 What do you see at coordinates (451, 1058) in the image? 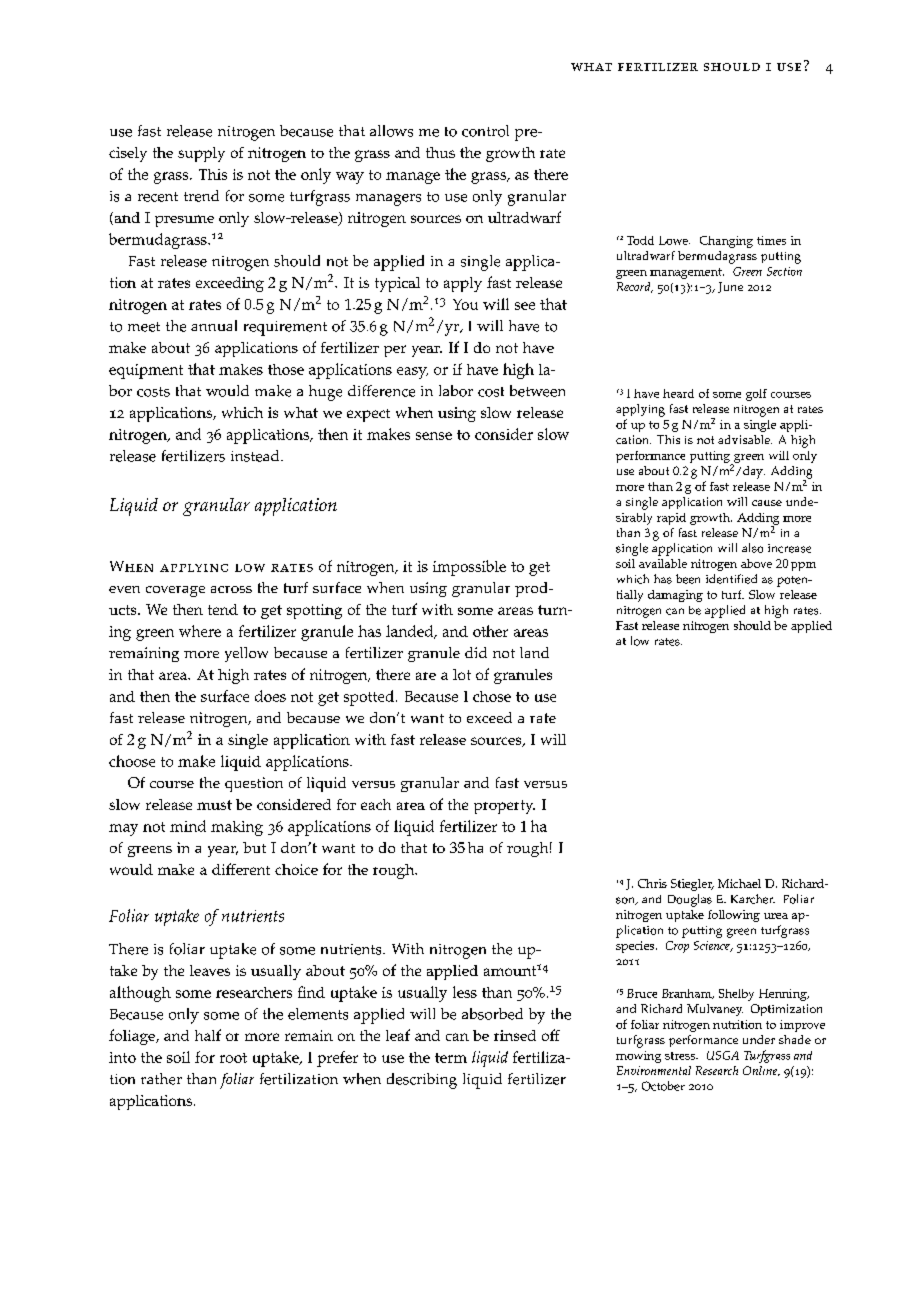
I see `term` at bounding box center [451, 1058].
